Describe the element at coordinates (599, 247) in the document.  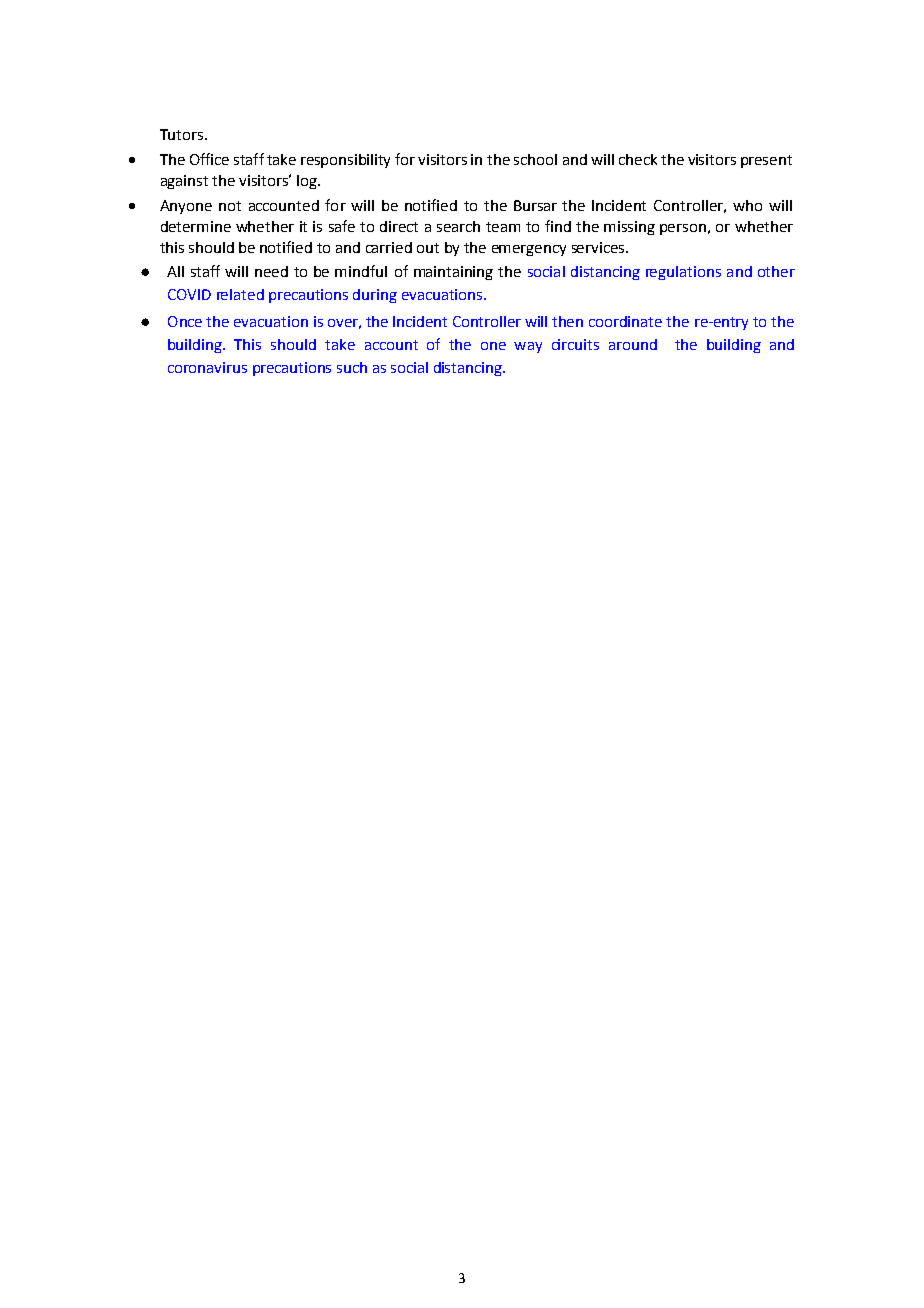
I see `services` at that location.
